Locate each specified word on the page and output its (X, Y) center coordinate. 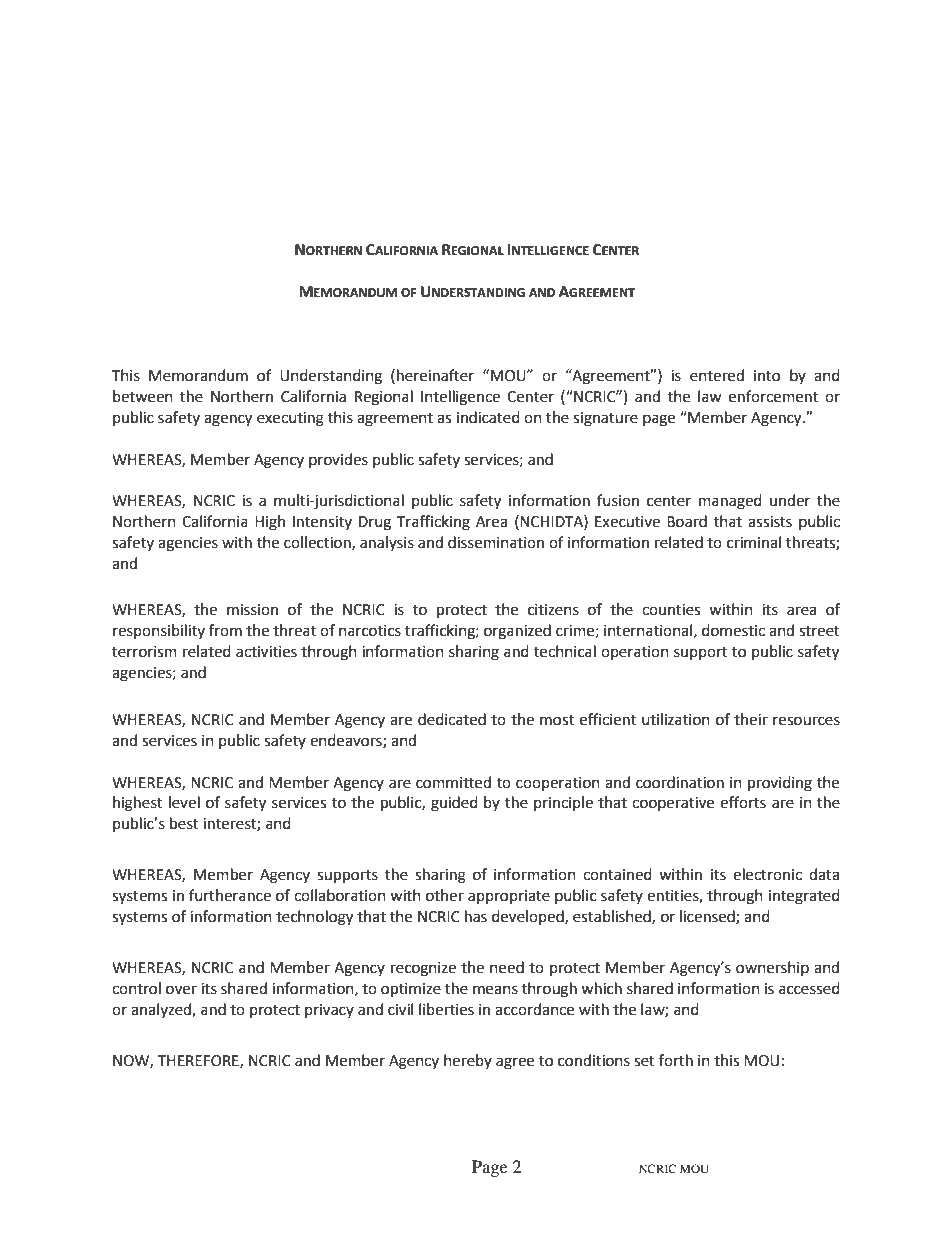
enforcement (773, 396)
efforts (743, 802)
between (143, 396)
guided (454, 804)
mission (252, 610)
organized (517, 632)
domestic (733, 630)
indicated (488, 417)
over (181, 990)
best (184, 823)
